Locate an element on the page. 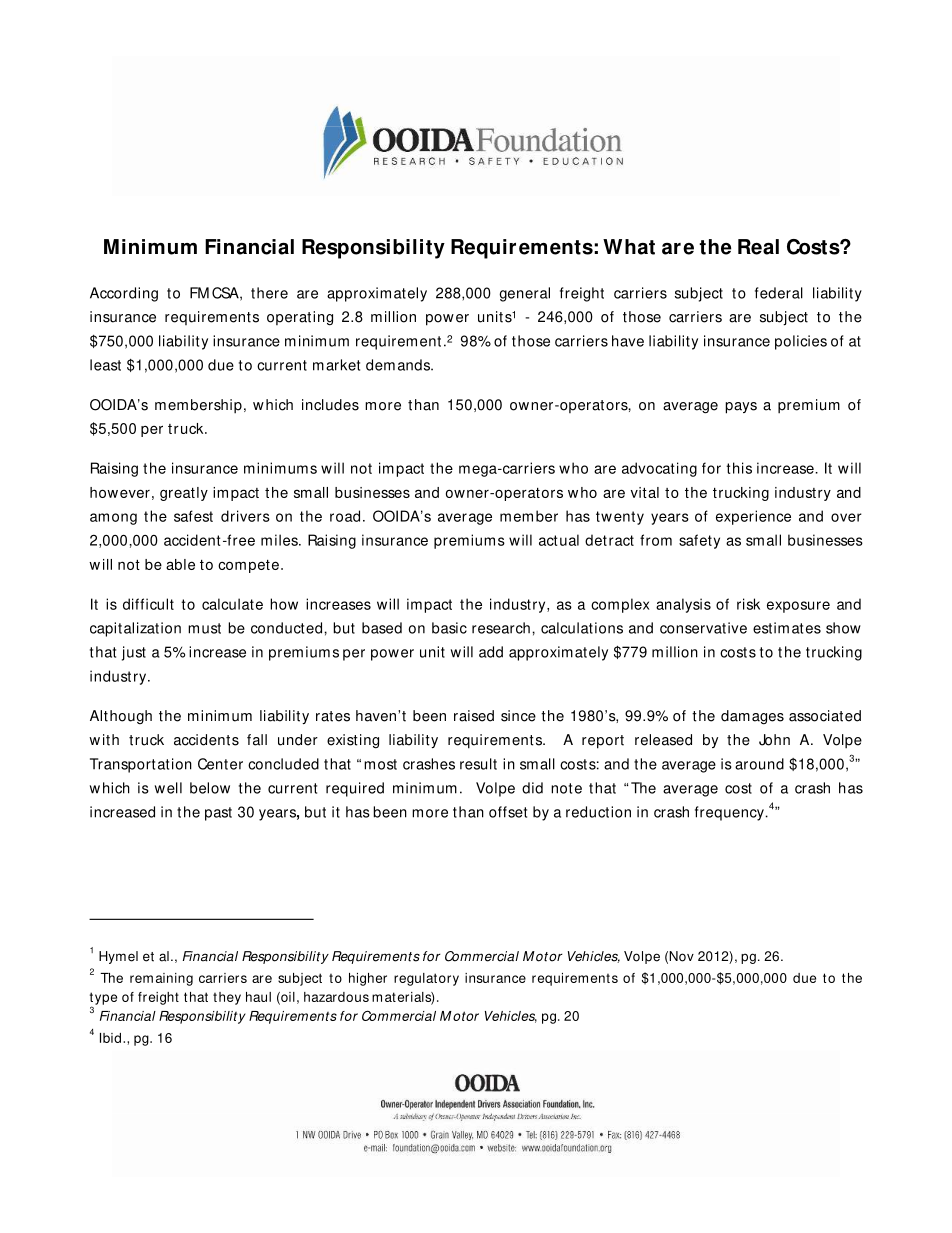 The image size is (952, 1233). general is located at coordinates (524, 294).
